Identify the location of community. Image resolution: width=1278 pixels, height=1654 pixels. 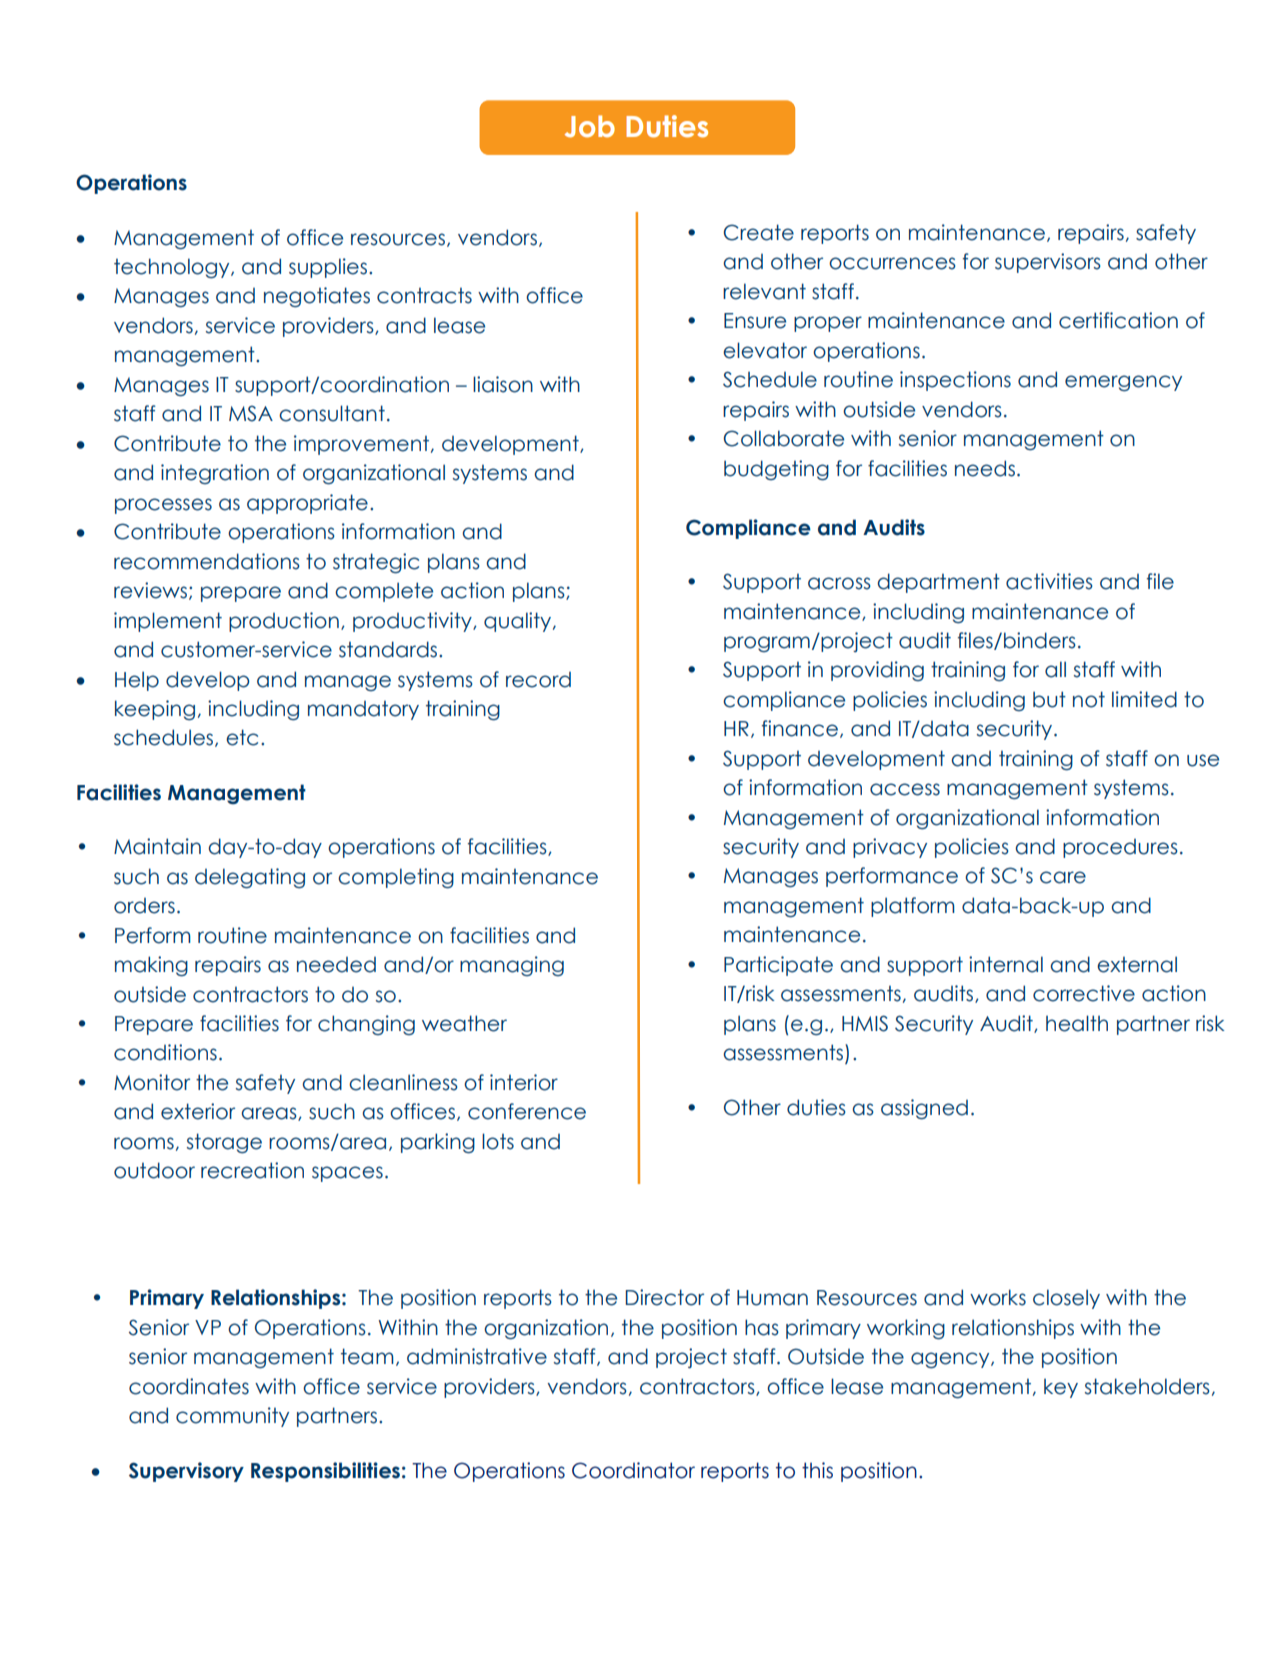
(232, 1417).
